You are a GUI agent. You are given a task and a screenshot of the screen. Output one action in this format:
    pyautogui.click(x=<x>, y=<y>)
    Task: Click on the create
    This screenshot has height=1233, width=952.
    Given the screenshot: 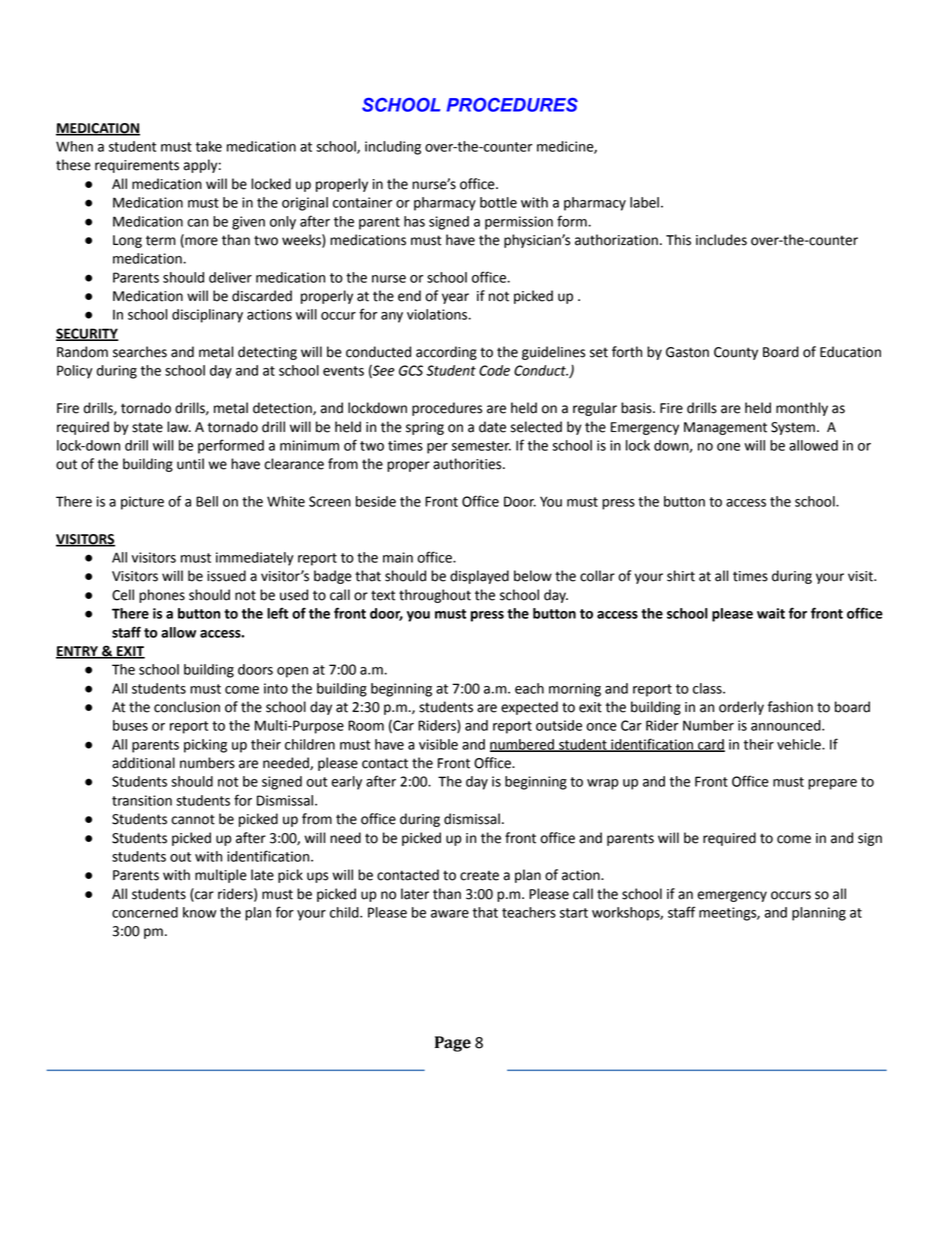 What is the action you would take?
    pyautogui.click(x=479, y=875)
